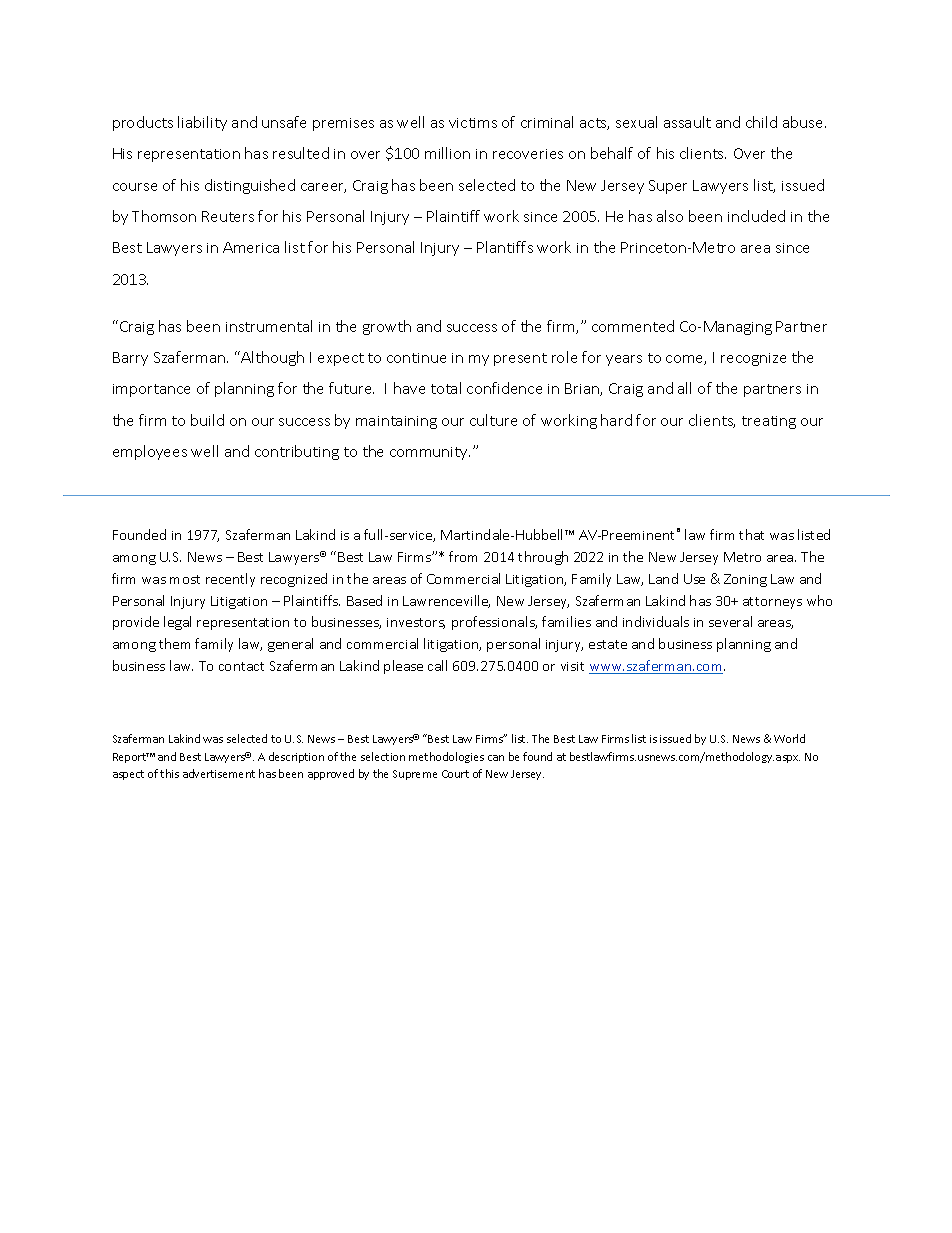 The width and height of the image is (952, 1233). What do you see at coordinates (202, 123) in the image?
I see `liability` at bounding box center [202, 123].
